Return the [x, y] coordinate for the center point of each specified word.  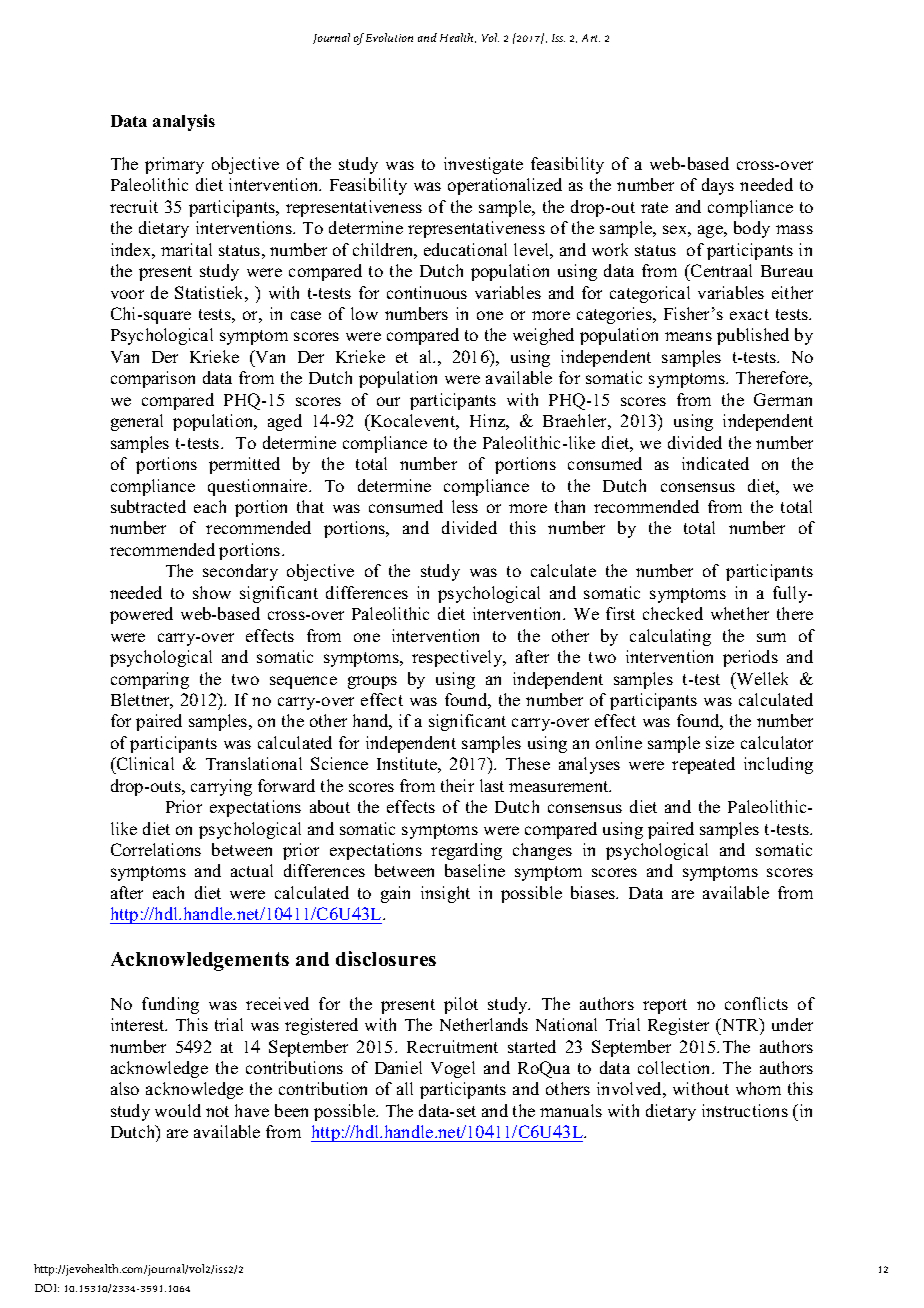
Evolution [389, 37]
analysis [184, 122]
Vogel [453, 1069]
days [718, 186]
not [217, 1111]
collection [675, 1067]
